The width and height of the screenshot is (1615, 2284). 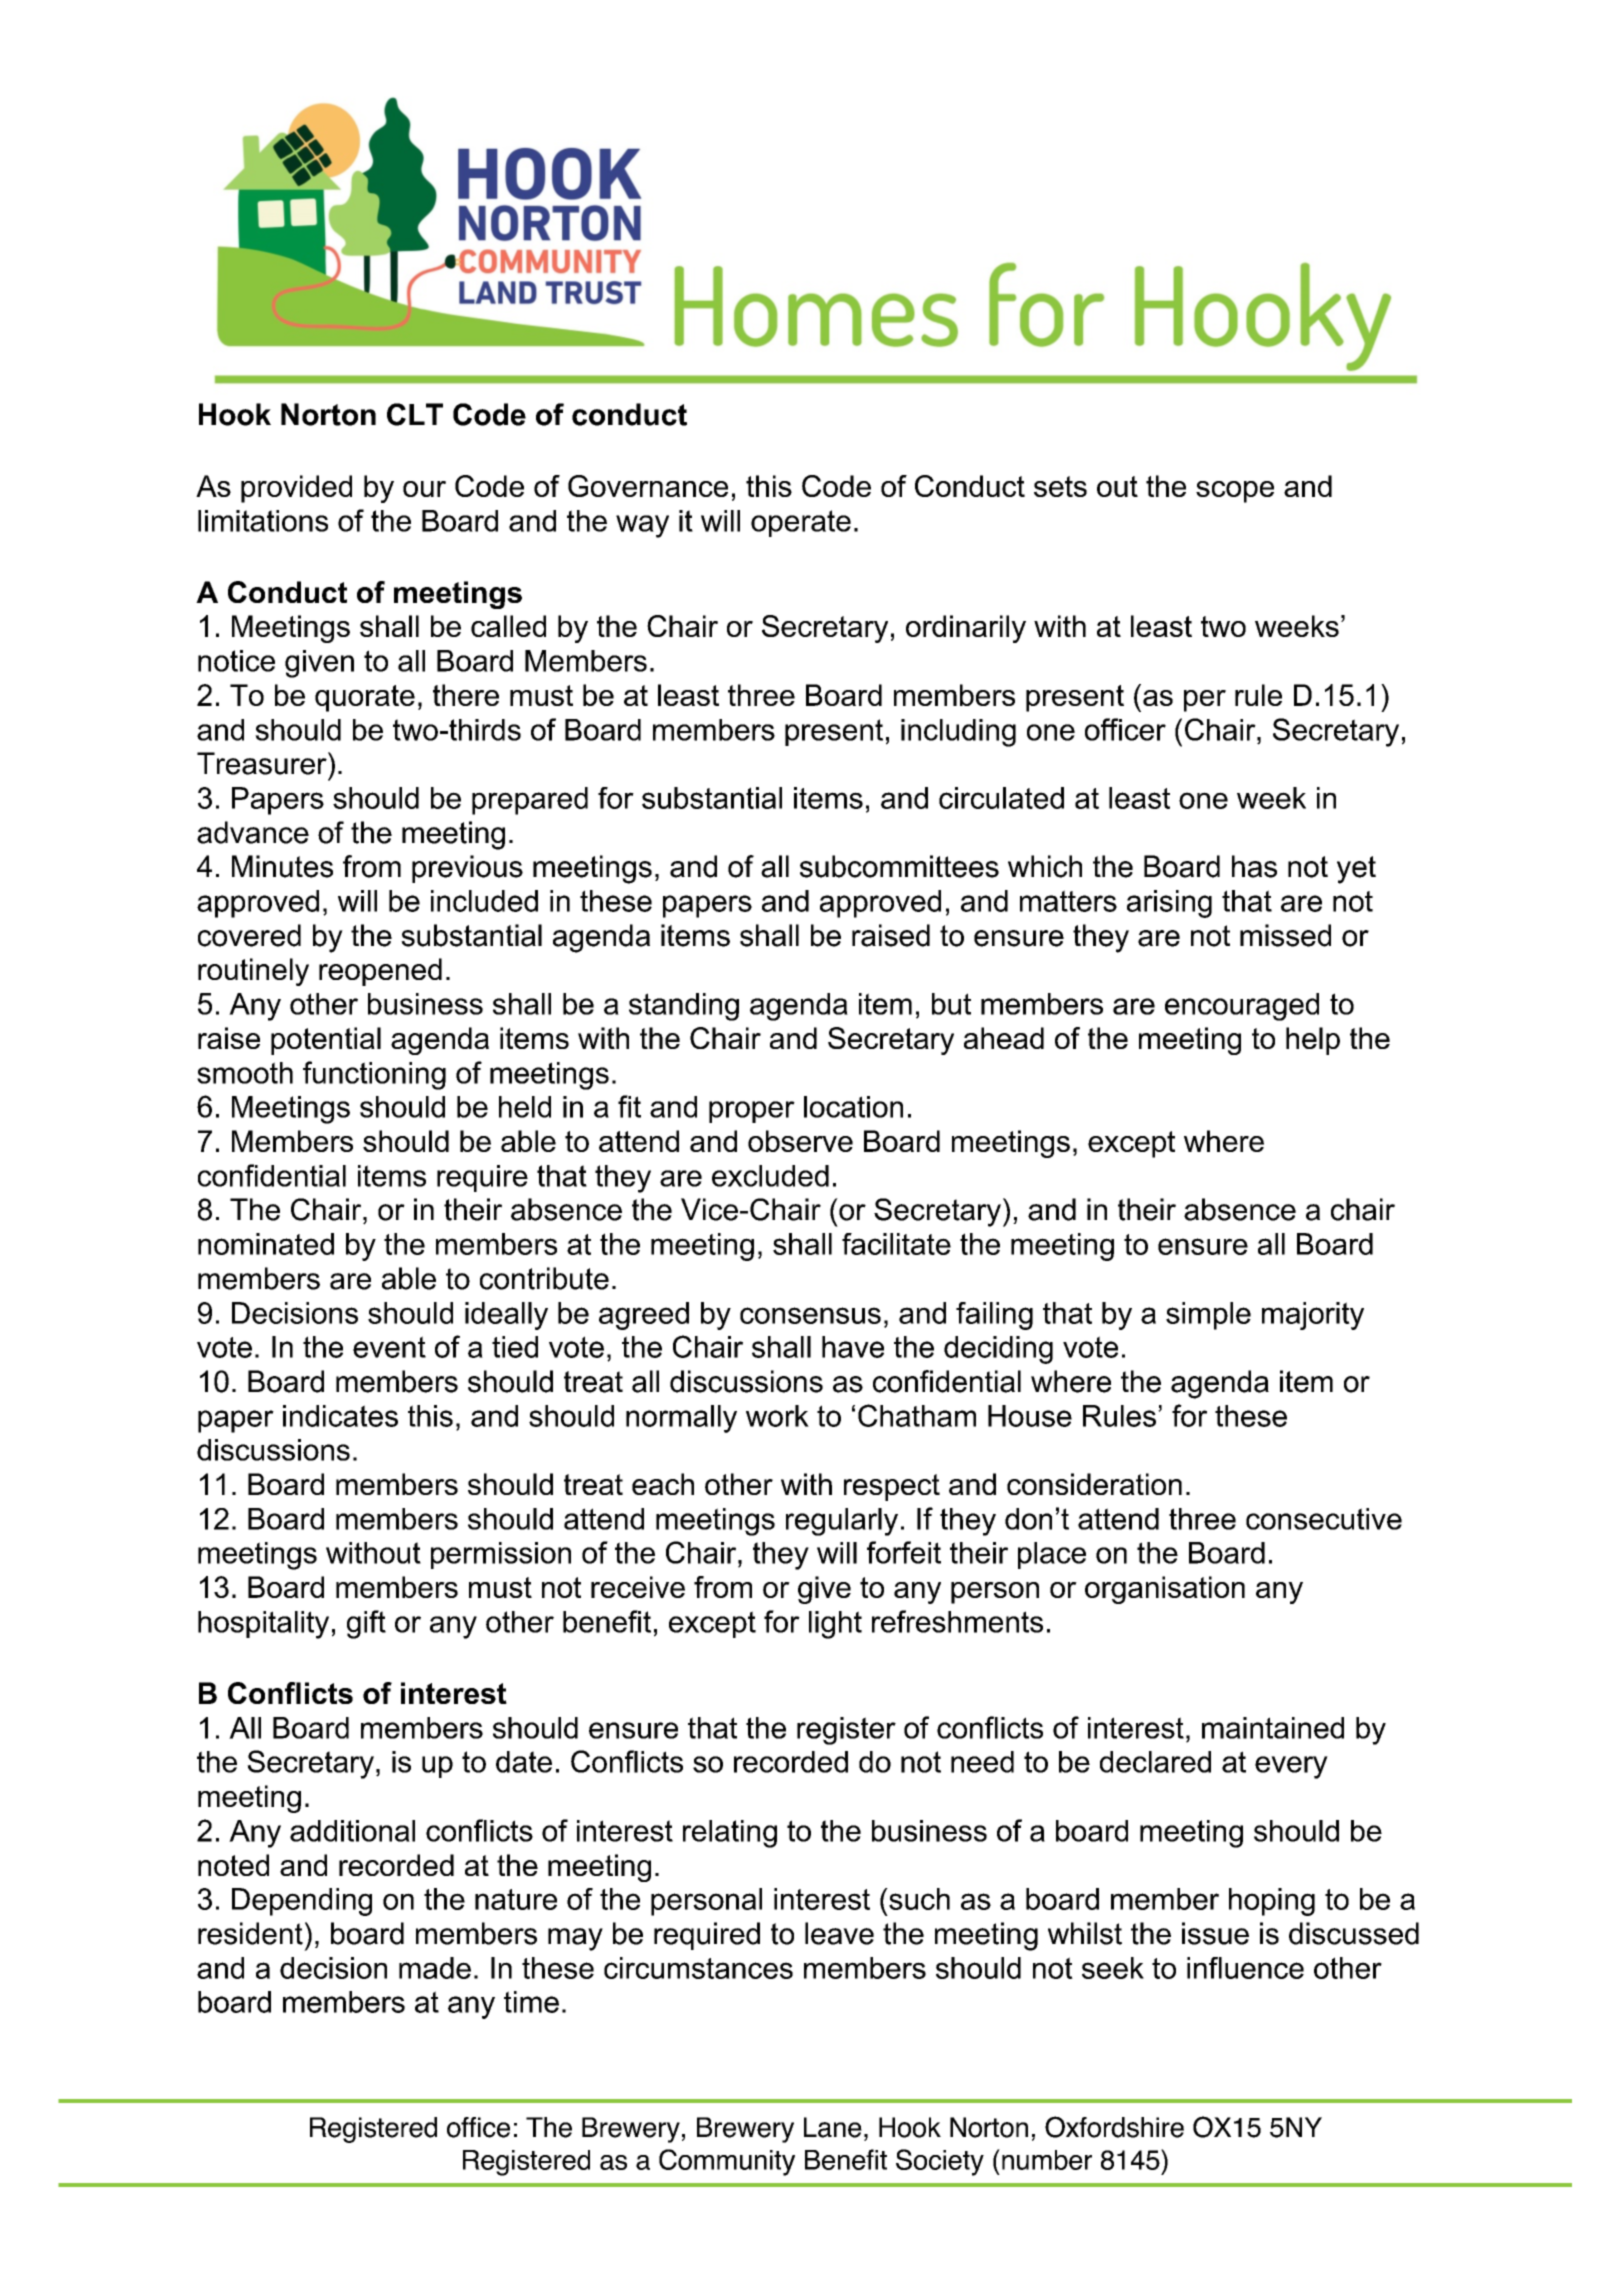 What do you see at coordinates (810, 1315) in the screenshot?
I see `consensus` at bounding box center [810, 1315].
